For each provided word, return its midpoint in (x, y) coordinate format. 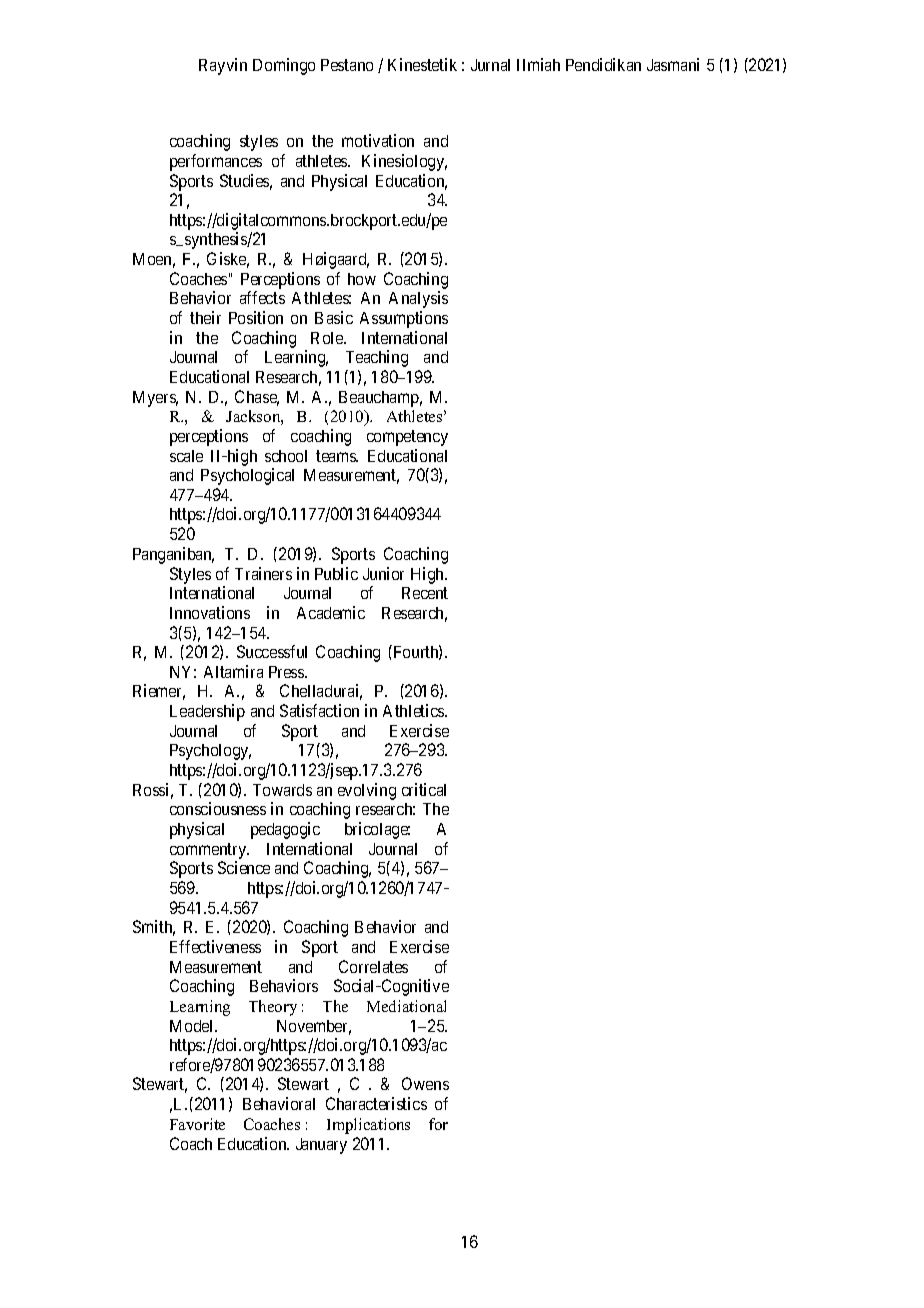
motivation (378, 140)
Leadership (207, 712)
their (205, 317)
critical (424, 789)
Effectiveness (215, 946)
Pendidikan (603, 64)
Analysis (418, 299)
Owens (425, 1083)
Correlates (373, 966)
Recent (425, 593)
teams (337, 456)
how (362, 279)
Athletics (414, 710)
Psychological (247, 476)
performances (216, 162)
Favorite (197, 1124)
